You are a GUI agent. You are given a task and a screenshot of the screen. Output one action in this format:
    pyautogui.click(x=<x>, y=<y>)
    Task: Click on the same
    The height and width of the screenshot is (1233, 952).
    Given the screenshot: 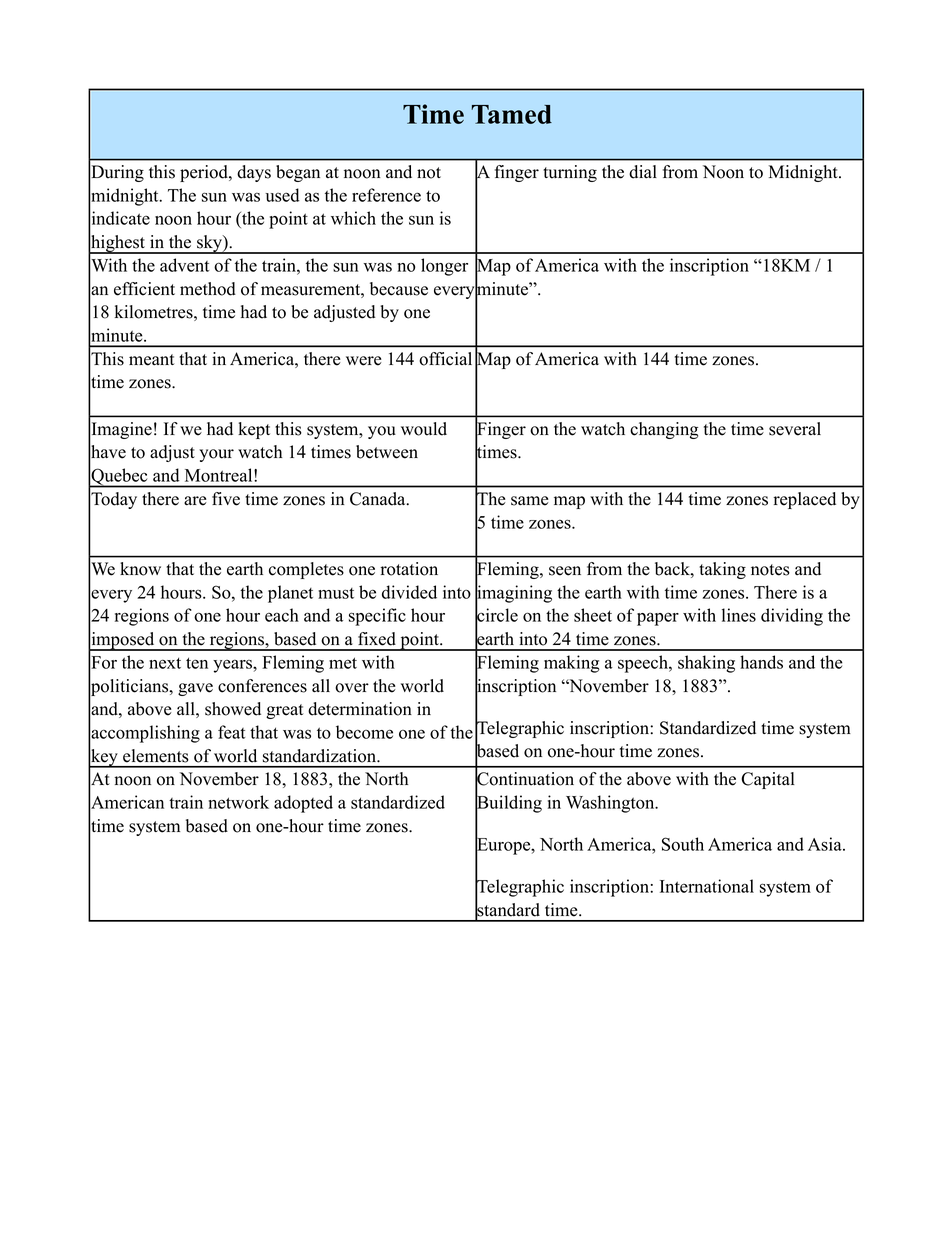 What is the action you would take?
    pyautogui.click(x=530, y=501)
